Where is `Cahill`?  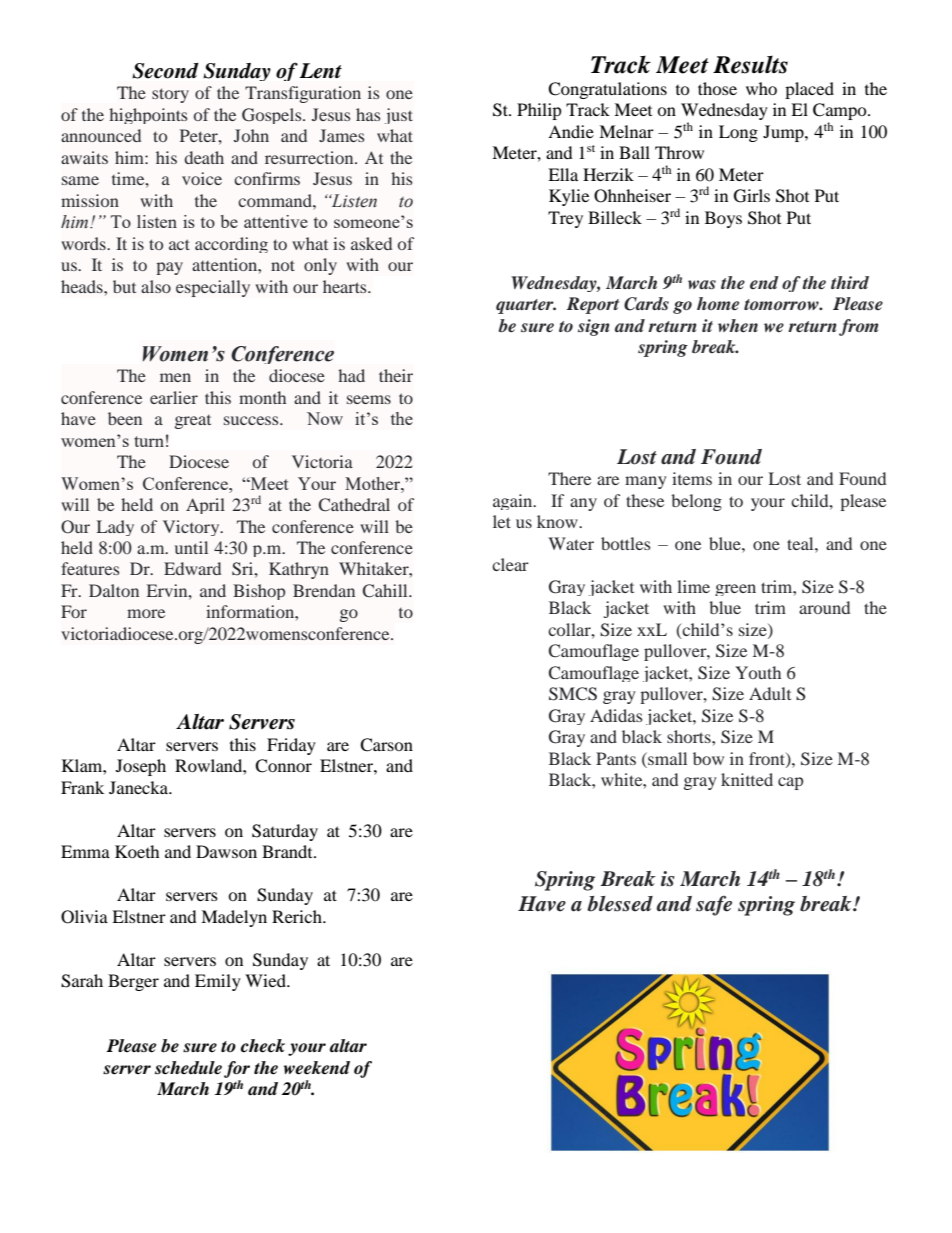
Cahill is located at coordinates (386, 591).
